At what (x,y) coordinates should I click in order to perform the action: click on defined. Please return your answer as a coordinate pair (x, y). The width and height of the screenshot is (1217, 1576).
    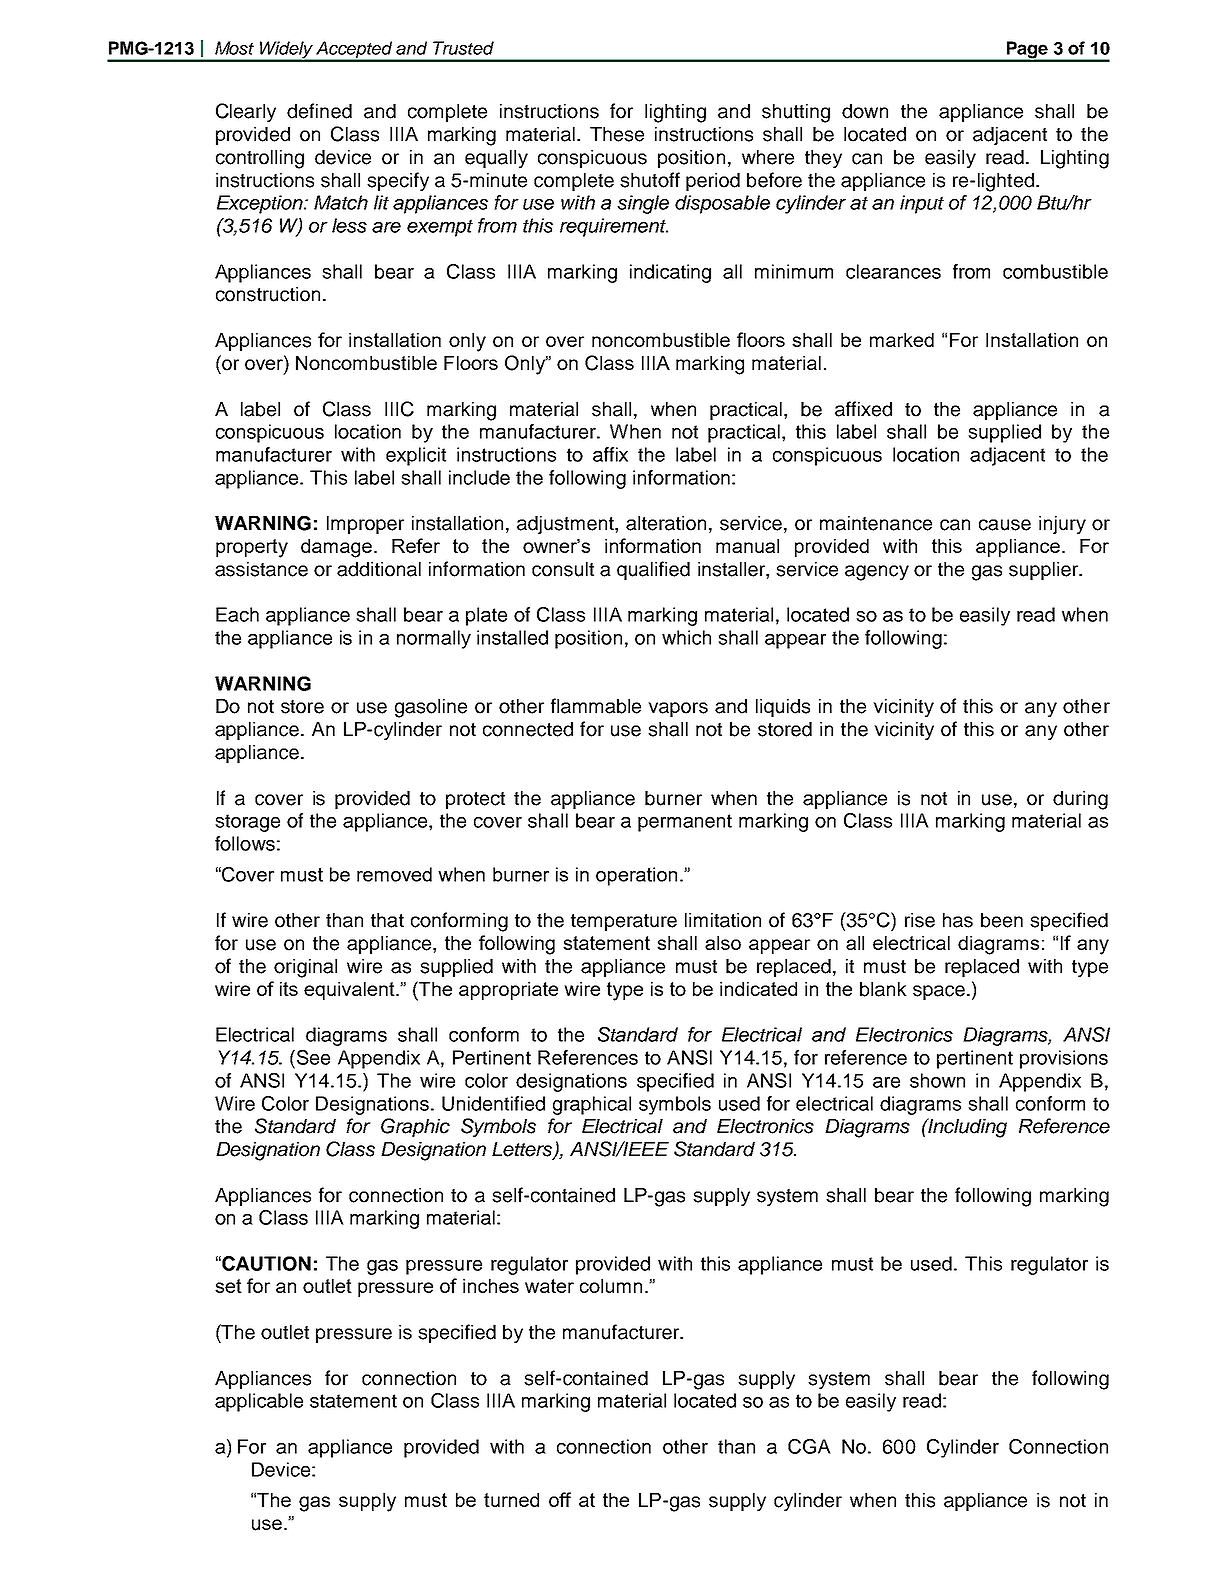
    Looking at the image, I should click on (319, 111).
